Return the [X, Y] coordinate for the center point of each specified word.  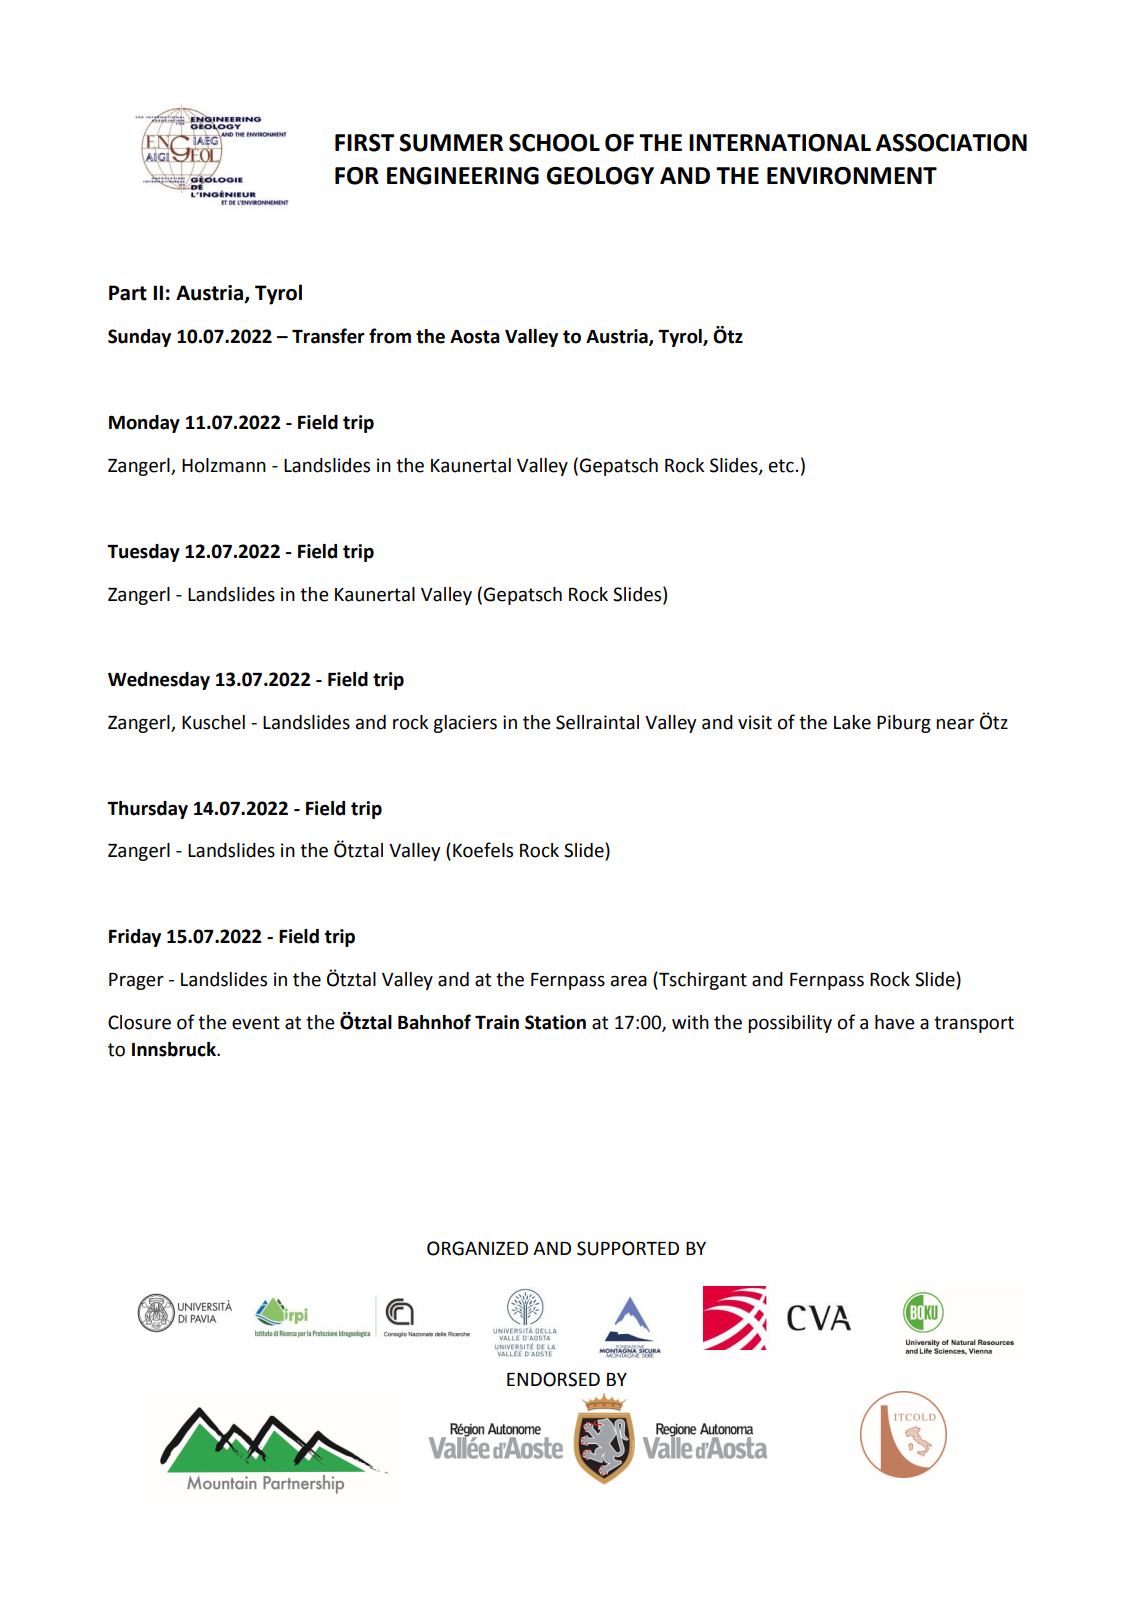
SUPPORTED [628, 1248]
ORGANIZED [477, 1248]
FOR [357, 176]
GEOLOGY [600, 176]
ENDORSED [553, 1379]
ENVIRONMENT [852, 176]
